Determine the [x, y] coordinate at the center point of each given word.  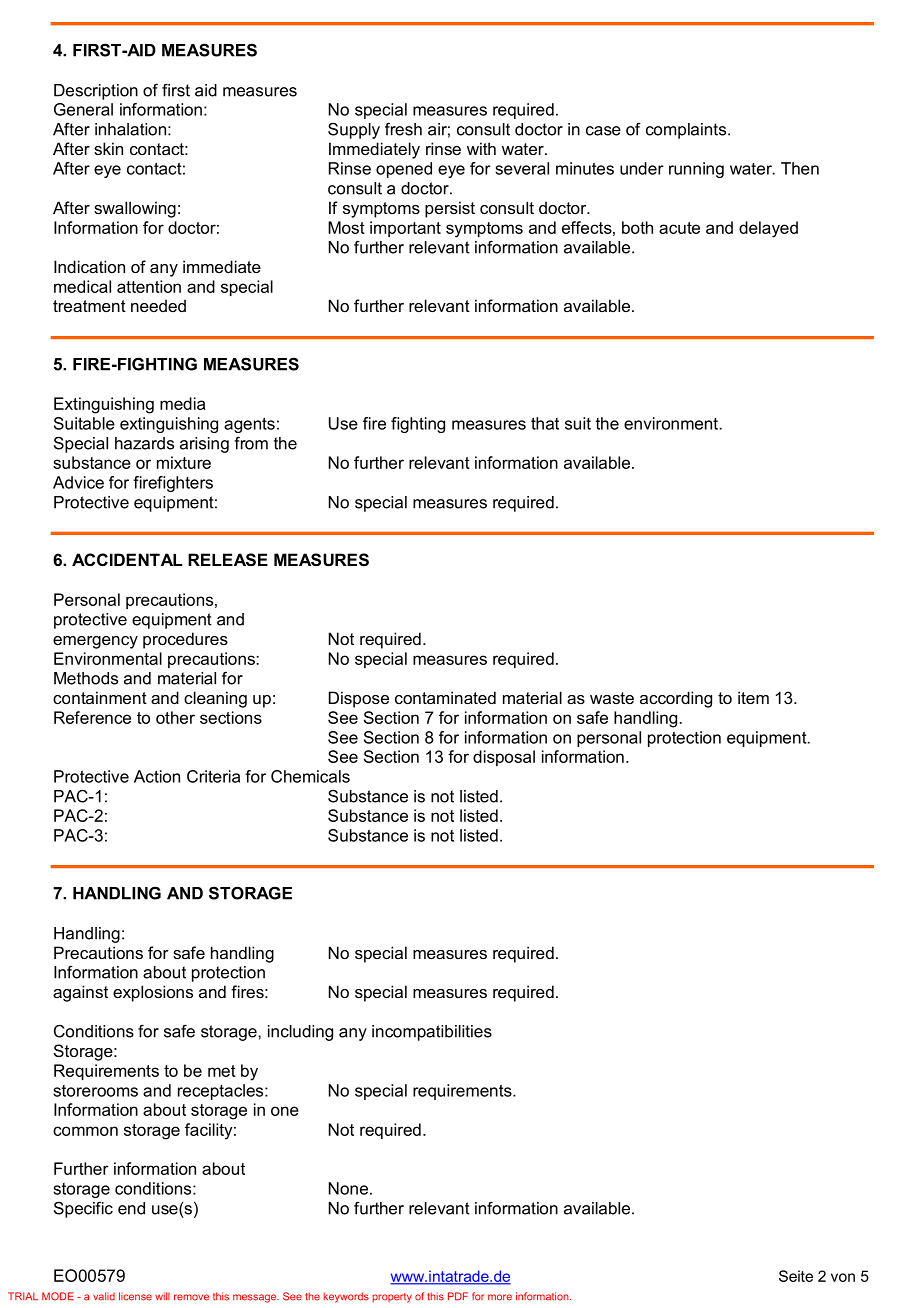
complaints [687, 131]
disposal [504, 758]
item [753, 697]
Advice [78, 482]
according [676, 699]
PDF [458, 1296]
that [545, 423]
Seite [796, 1276]
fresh [403, 129]
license [135, 1296]
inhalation [130, 129]
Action [157, 776]
